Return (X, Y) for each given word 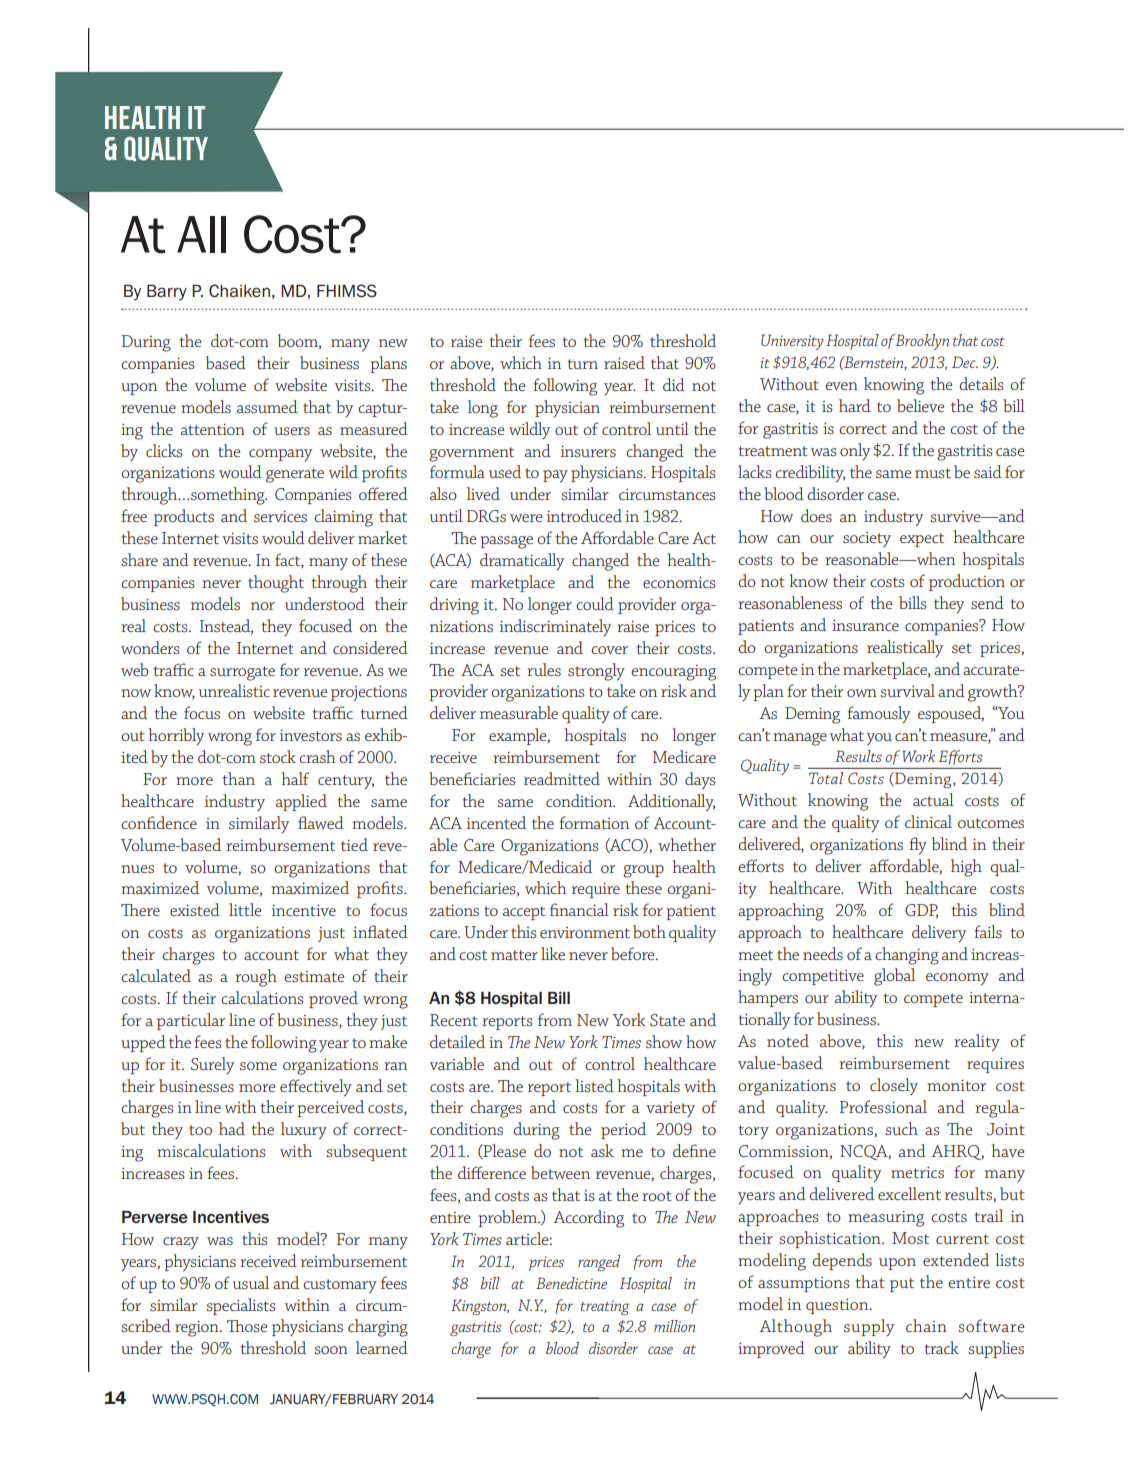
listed (594, 1085)
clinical (928, 821)
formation (594, 822)
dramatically (522, 562)
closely (894, 1086)
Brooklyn (922, 342)
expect (922, 540)
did (674, 384)
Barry (167, 292)
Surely (212, 1066)
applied (301, 802)
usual (251, 1282)
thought (276, 584)
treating (605, 1307)
